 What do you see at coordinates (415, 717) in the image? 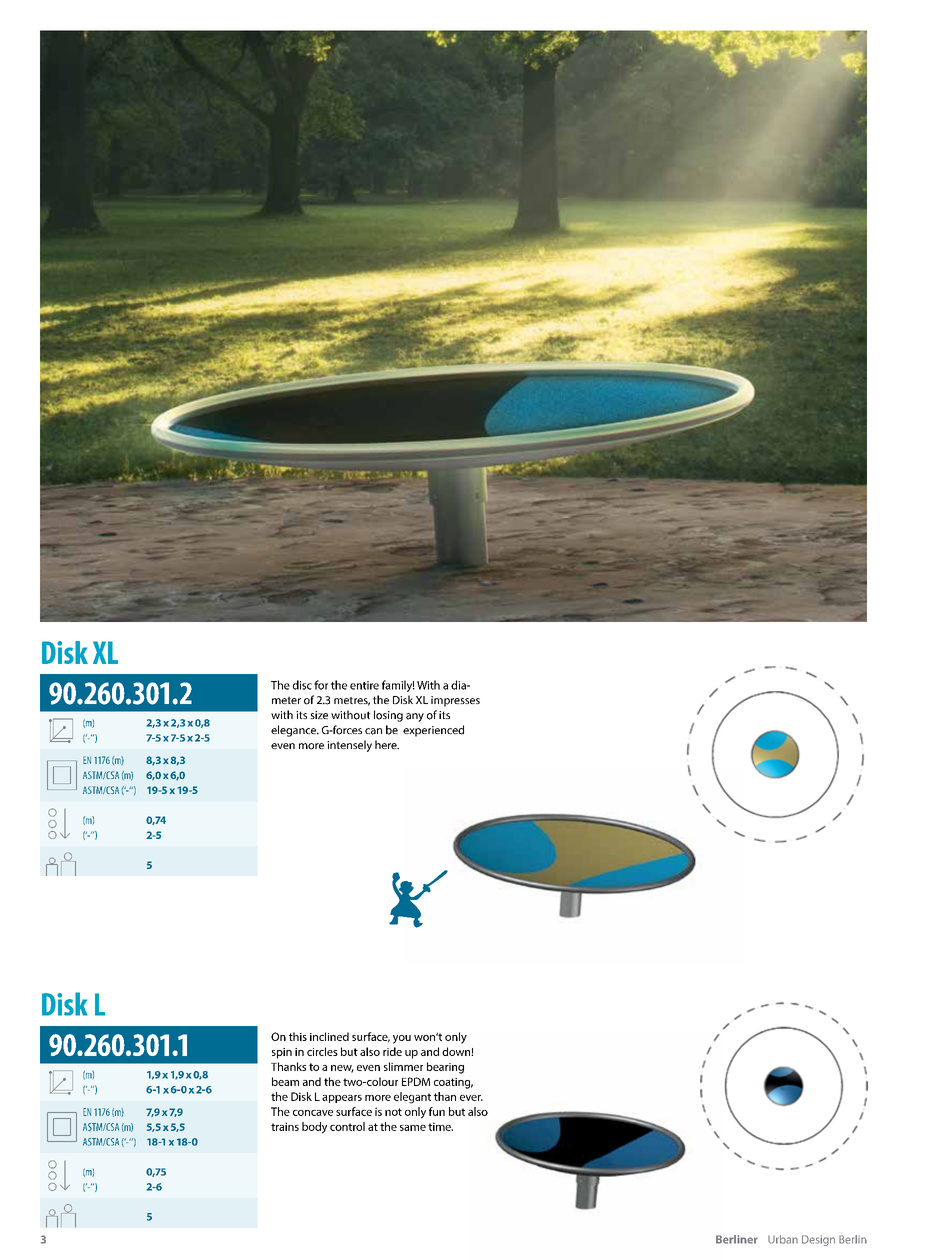
I see `any` at bounding box center [415, 717].
